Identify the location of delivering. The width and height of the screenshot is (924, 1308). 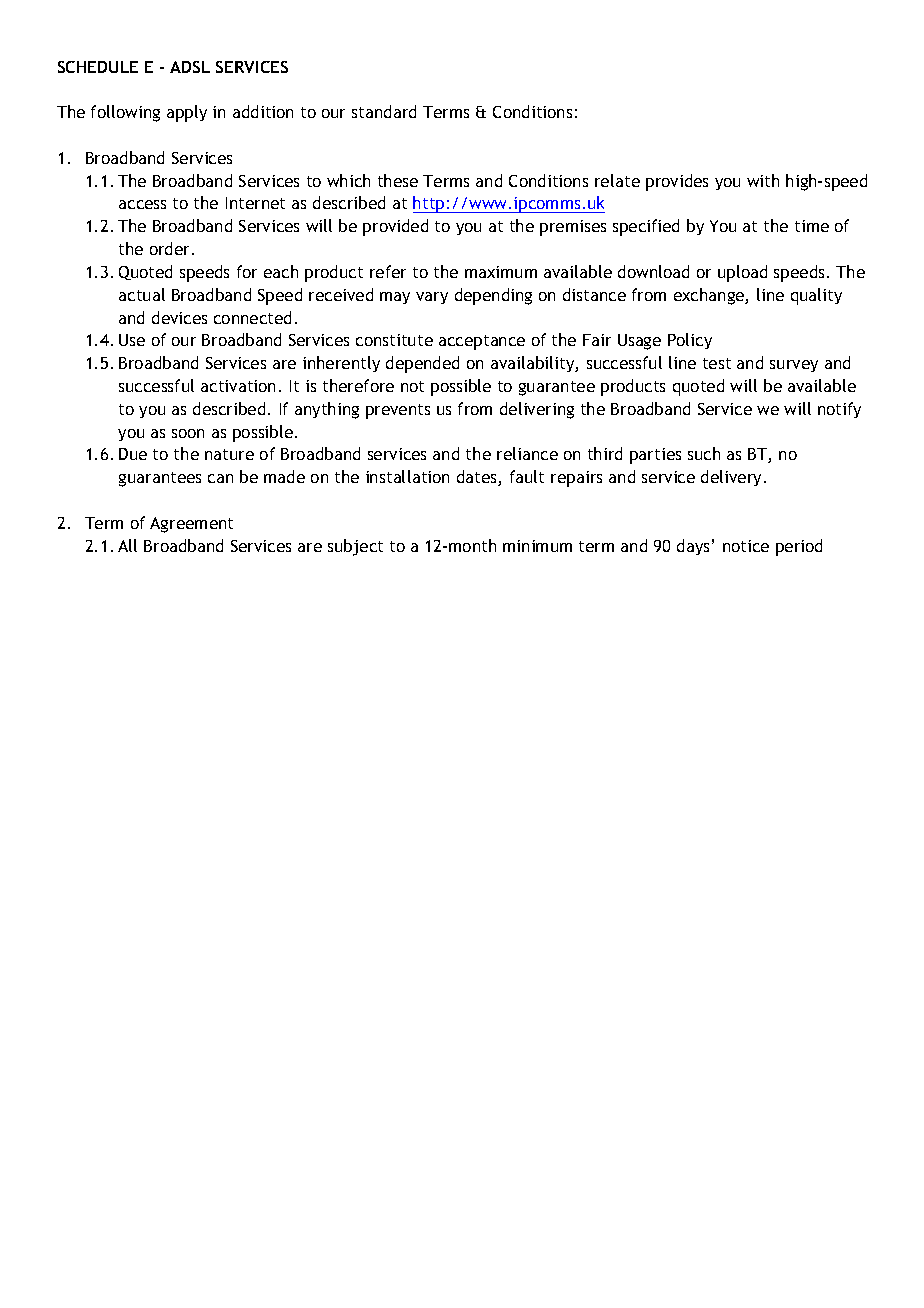
(537, 410).
